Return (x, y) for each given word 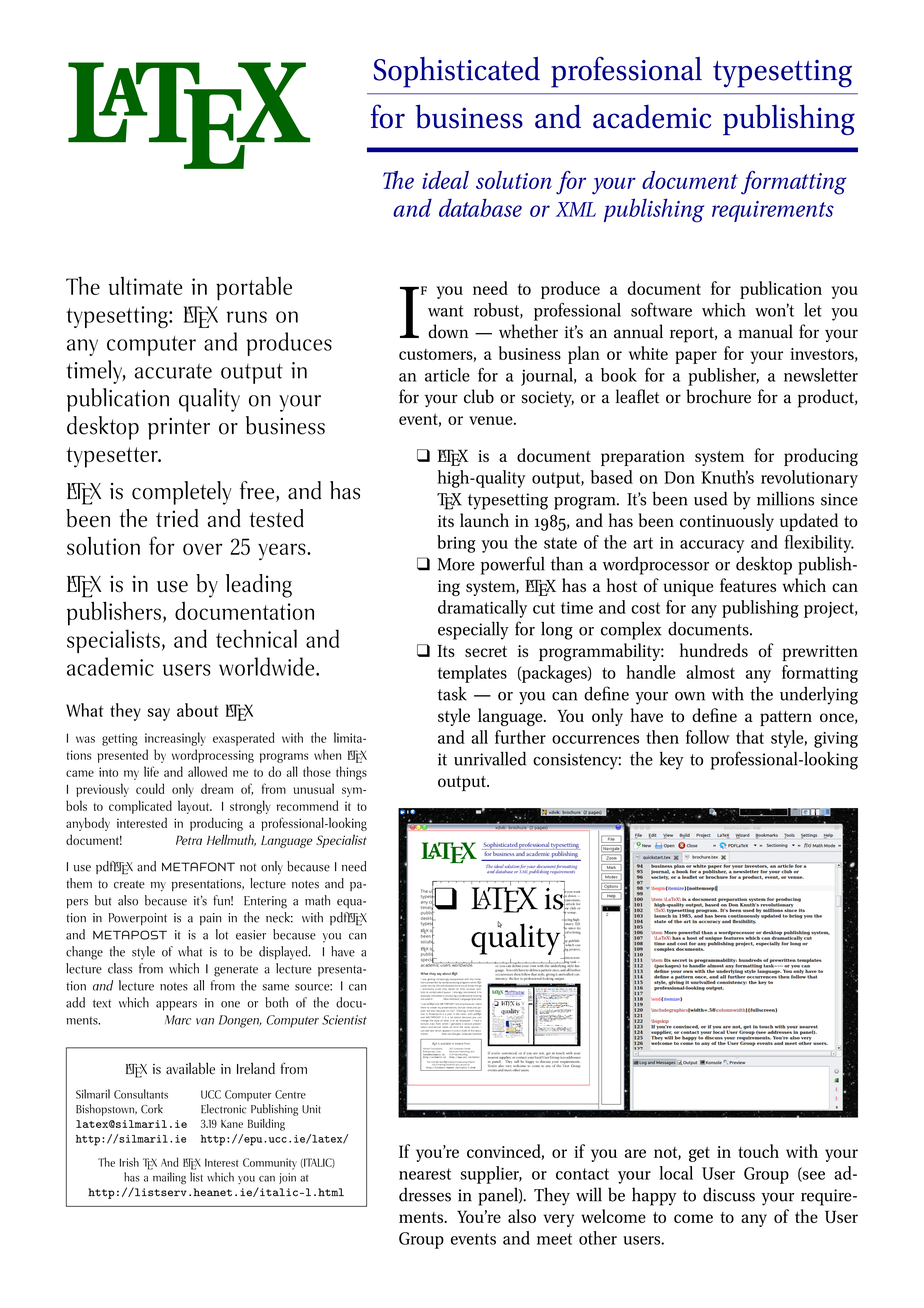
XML (576, 209)
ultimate (145, 286)
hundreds (714, 650)
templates (472, 674)
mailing (169, 1178)
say (159, 714)
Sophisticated (457, 72)
